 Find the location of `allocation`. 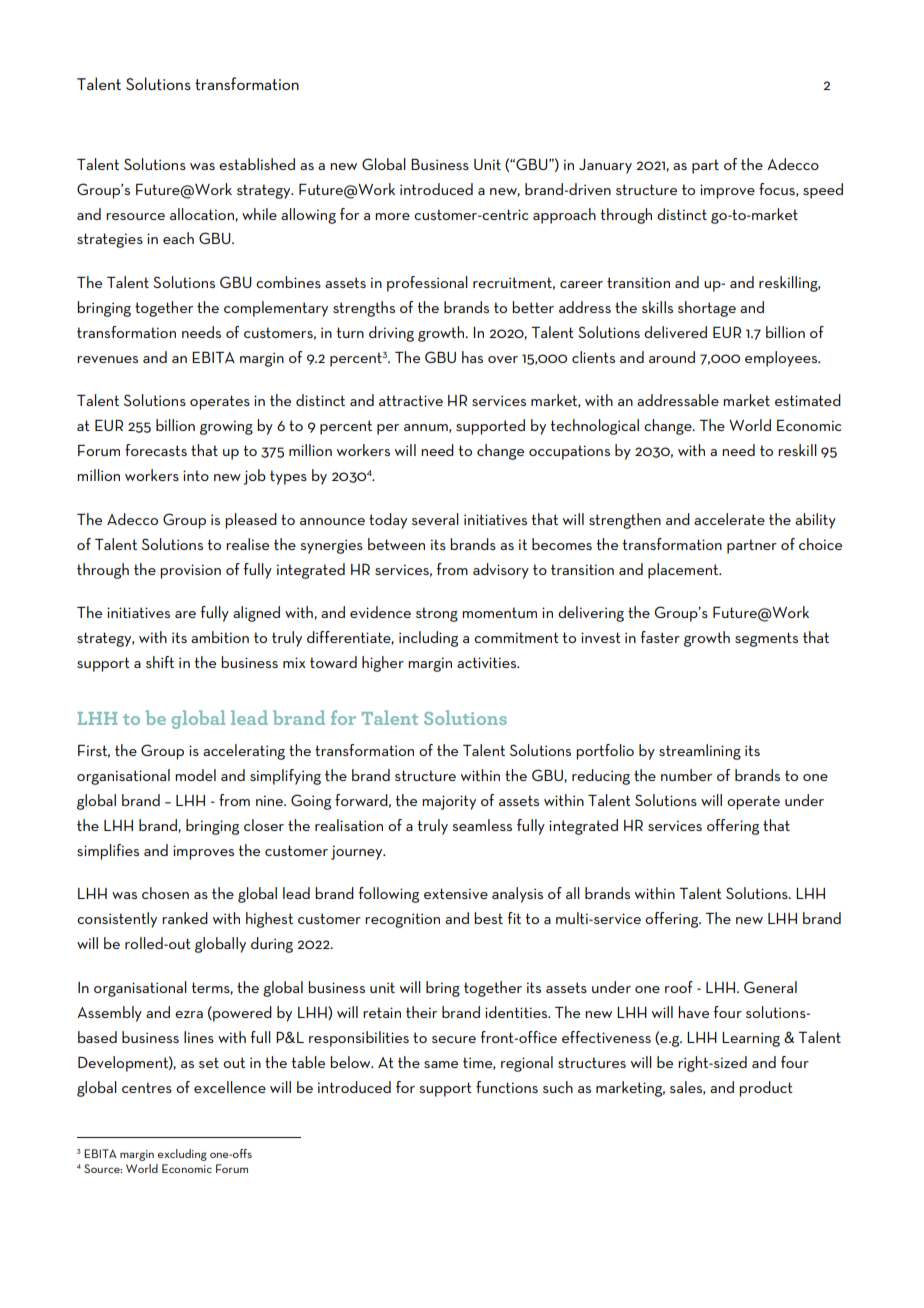

allocation is located at coordinates (203, 215).
